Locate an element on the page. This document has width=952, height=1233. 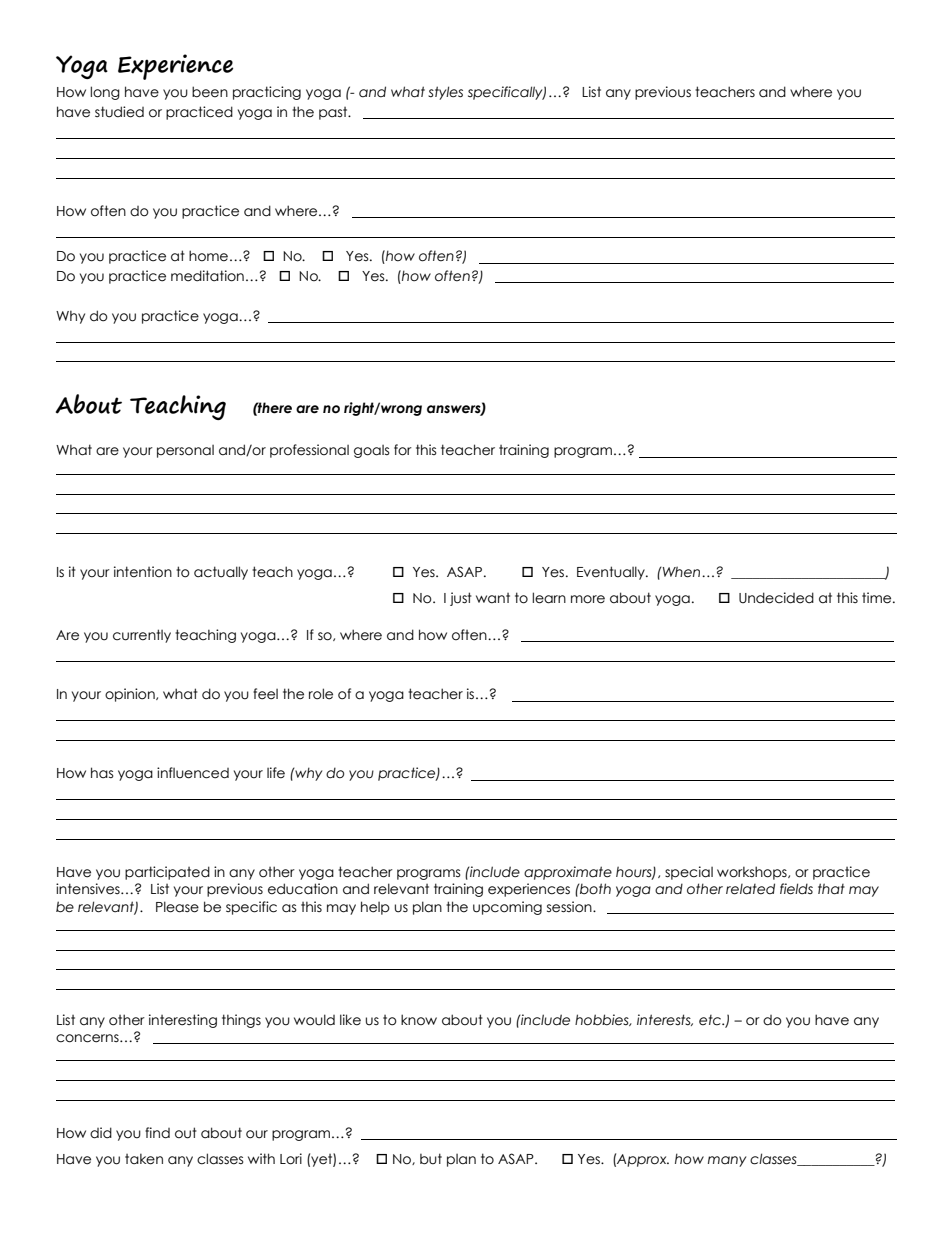
styles is located at coordinates (445, 93).
